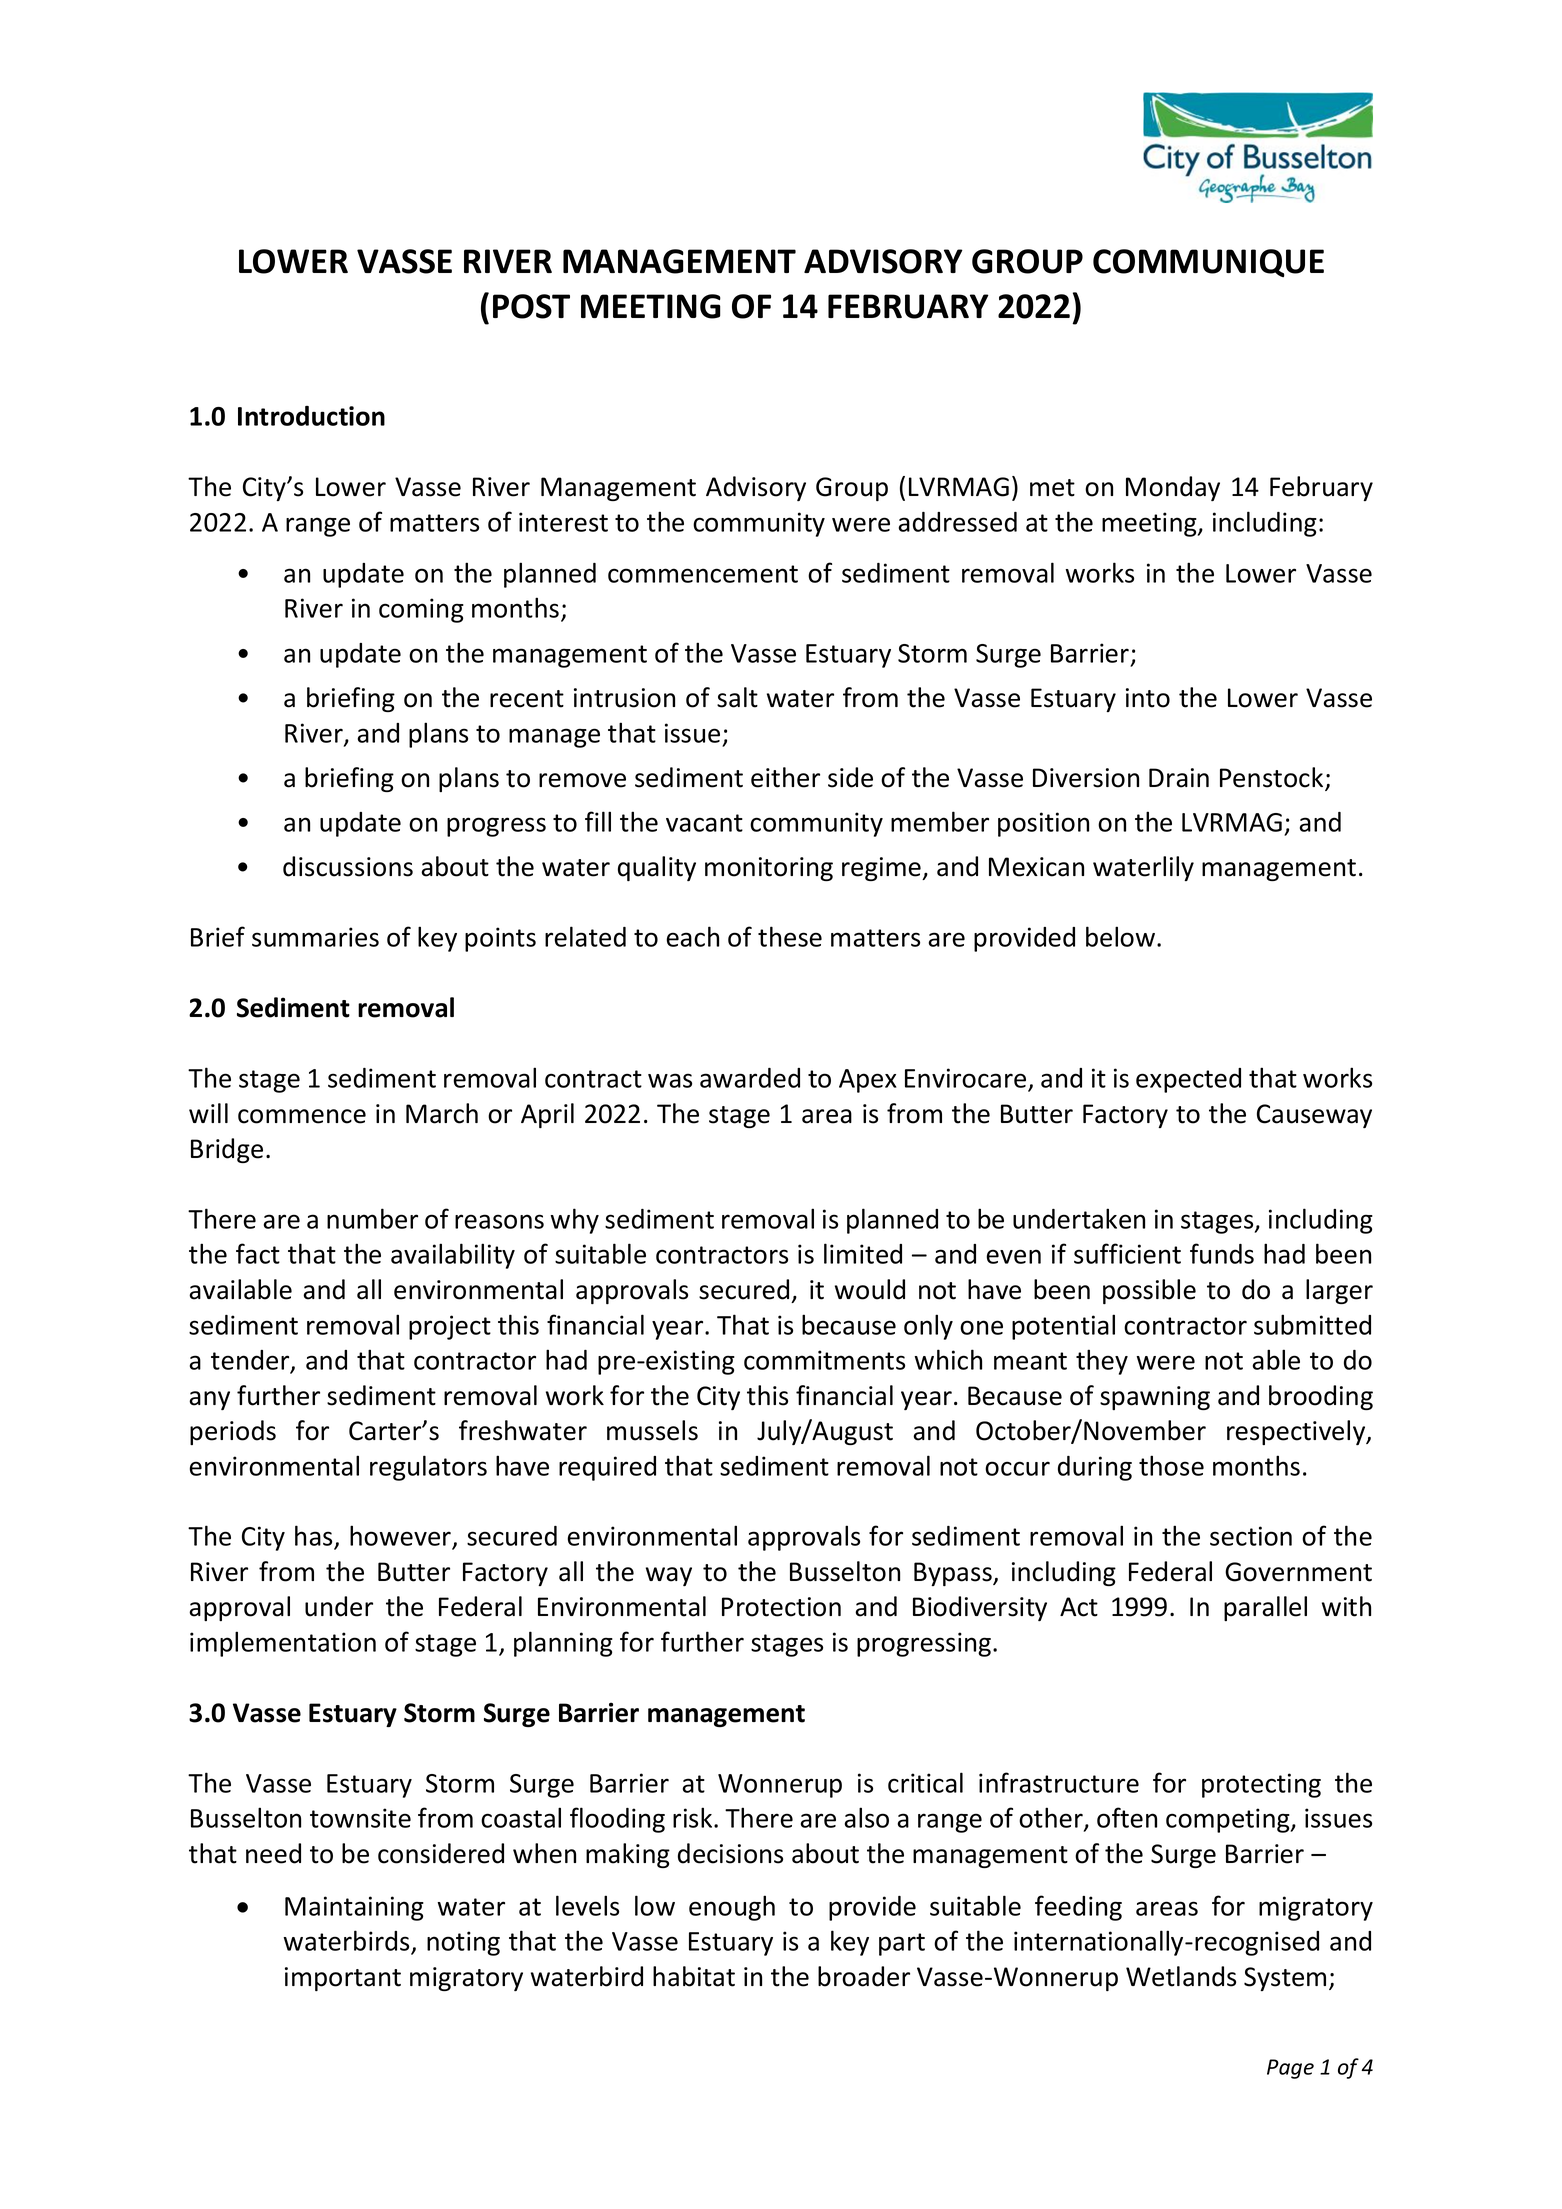  I want to click on these, so click(790, 936).
